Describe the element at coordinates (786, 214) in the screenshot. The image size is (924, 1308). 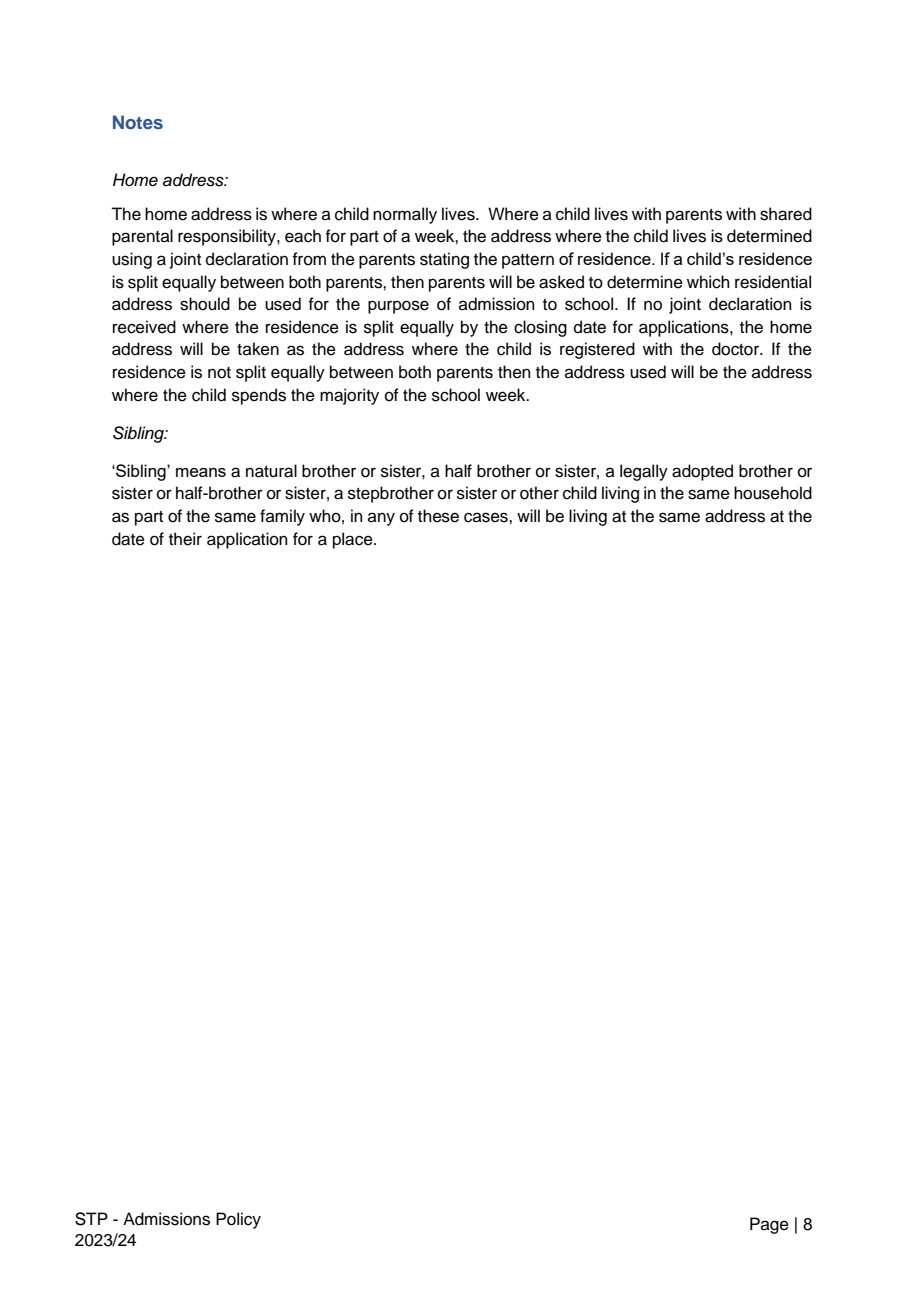
I see `shared` at that location.
